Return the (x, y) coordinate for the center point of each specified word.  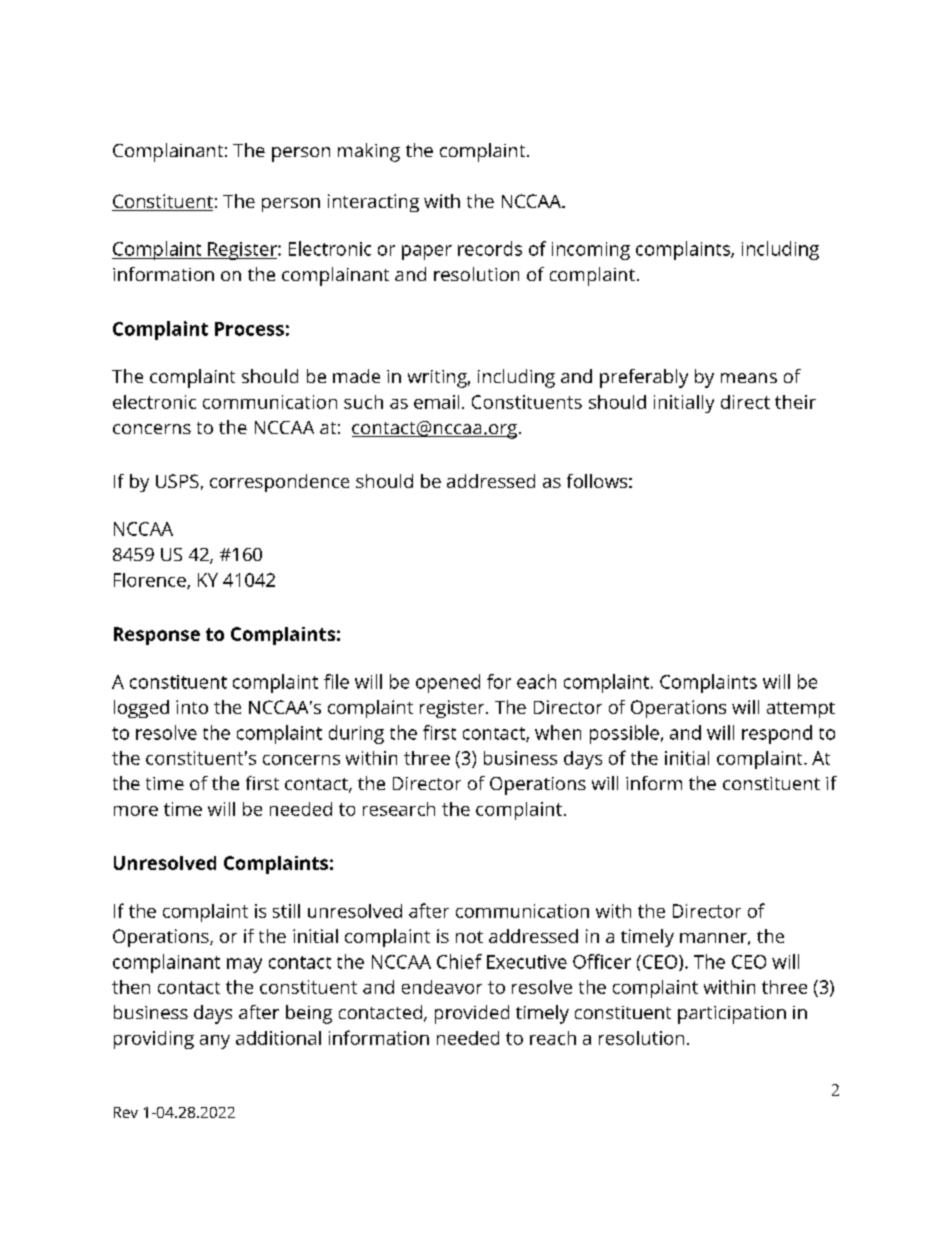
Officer (602, 961)
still (286, 911)
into (192, 707)
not (469, 937)
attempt (801, 710)
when (558, 732)
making (369, 152)
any (215, 1042)
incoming (591, 251)
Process (249, 329)
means (749, 378)
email (436, 402)
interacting (373, 203)
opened (448, 683)
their (795, 402)
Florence (151, 581)
